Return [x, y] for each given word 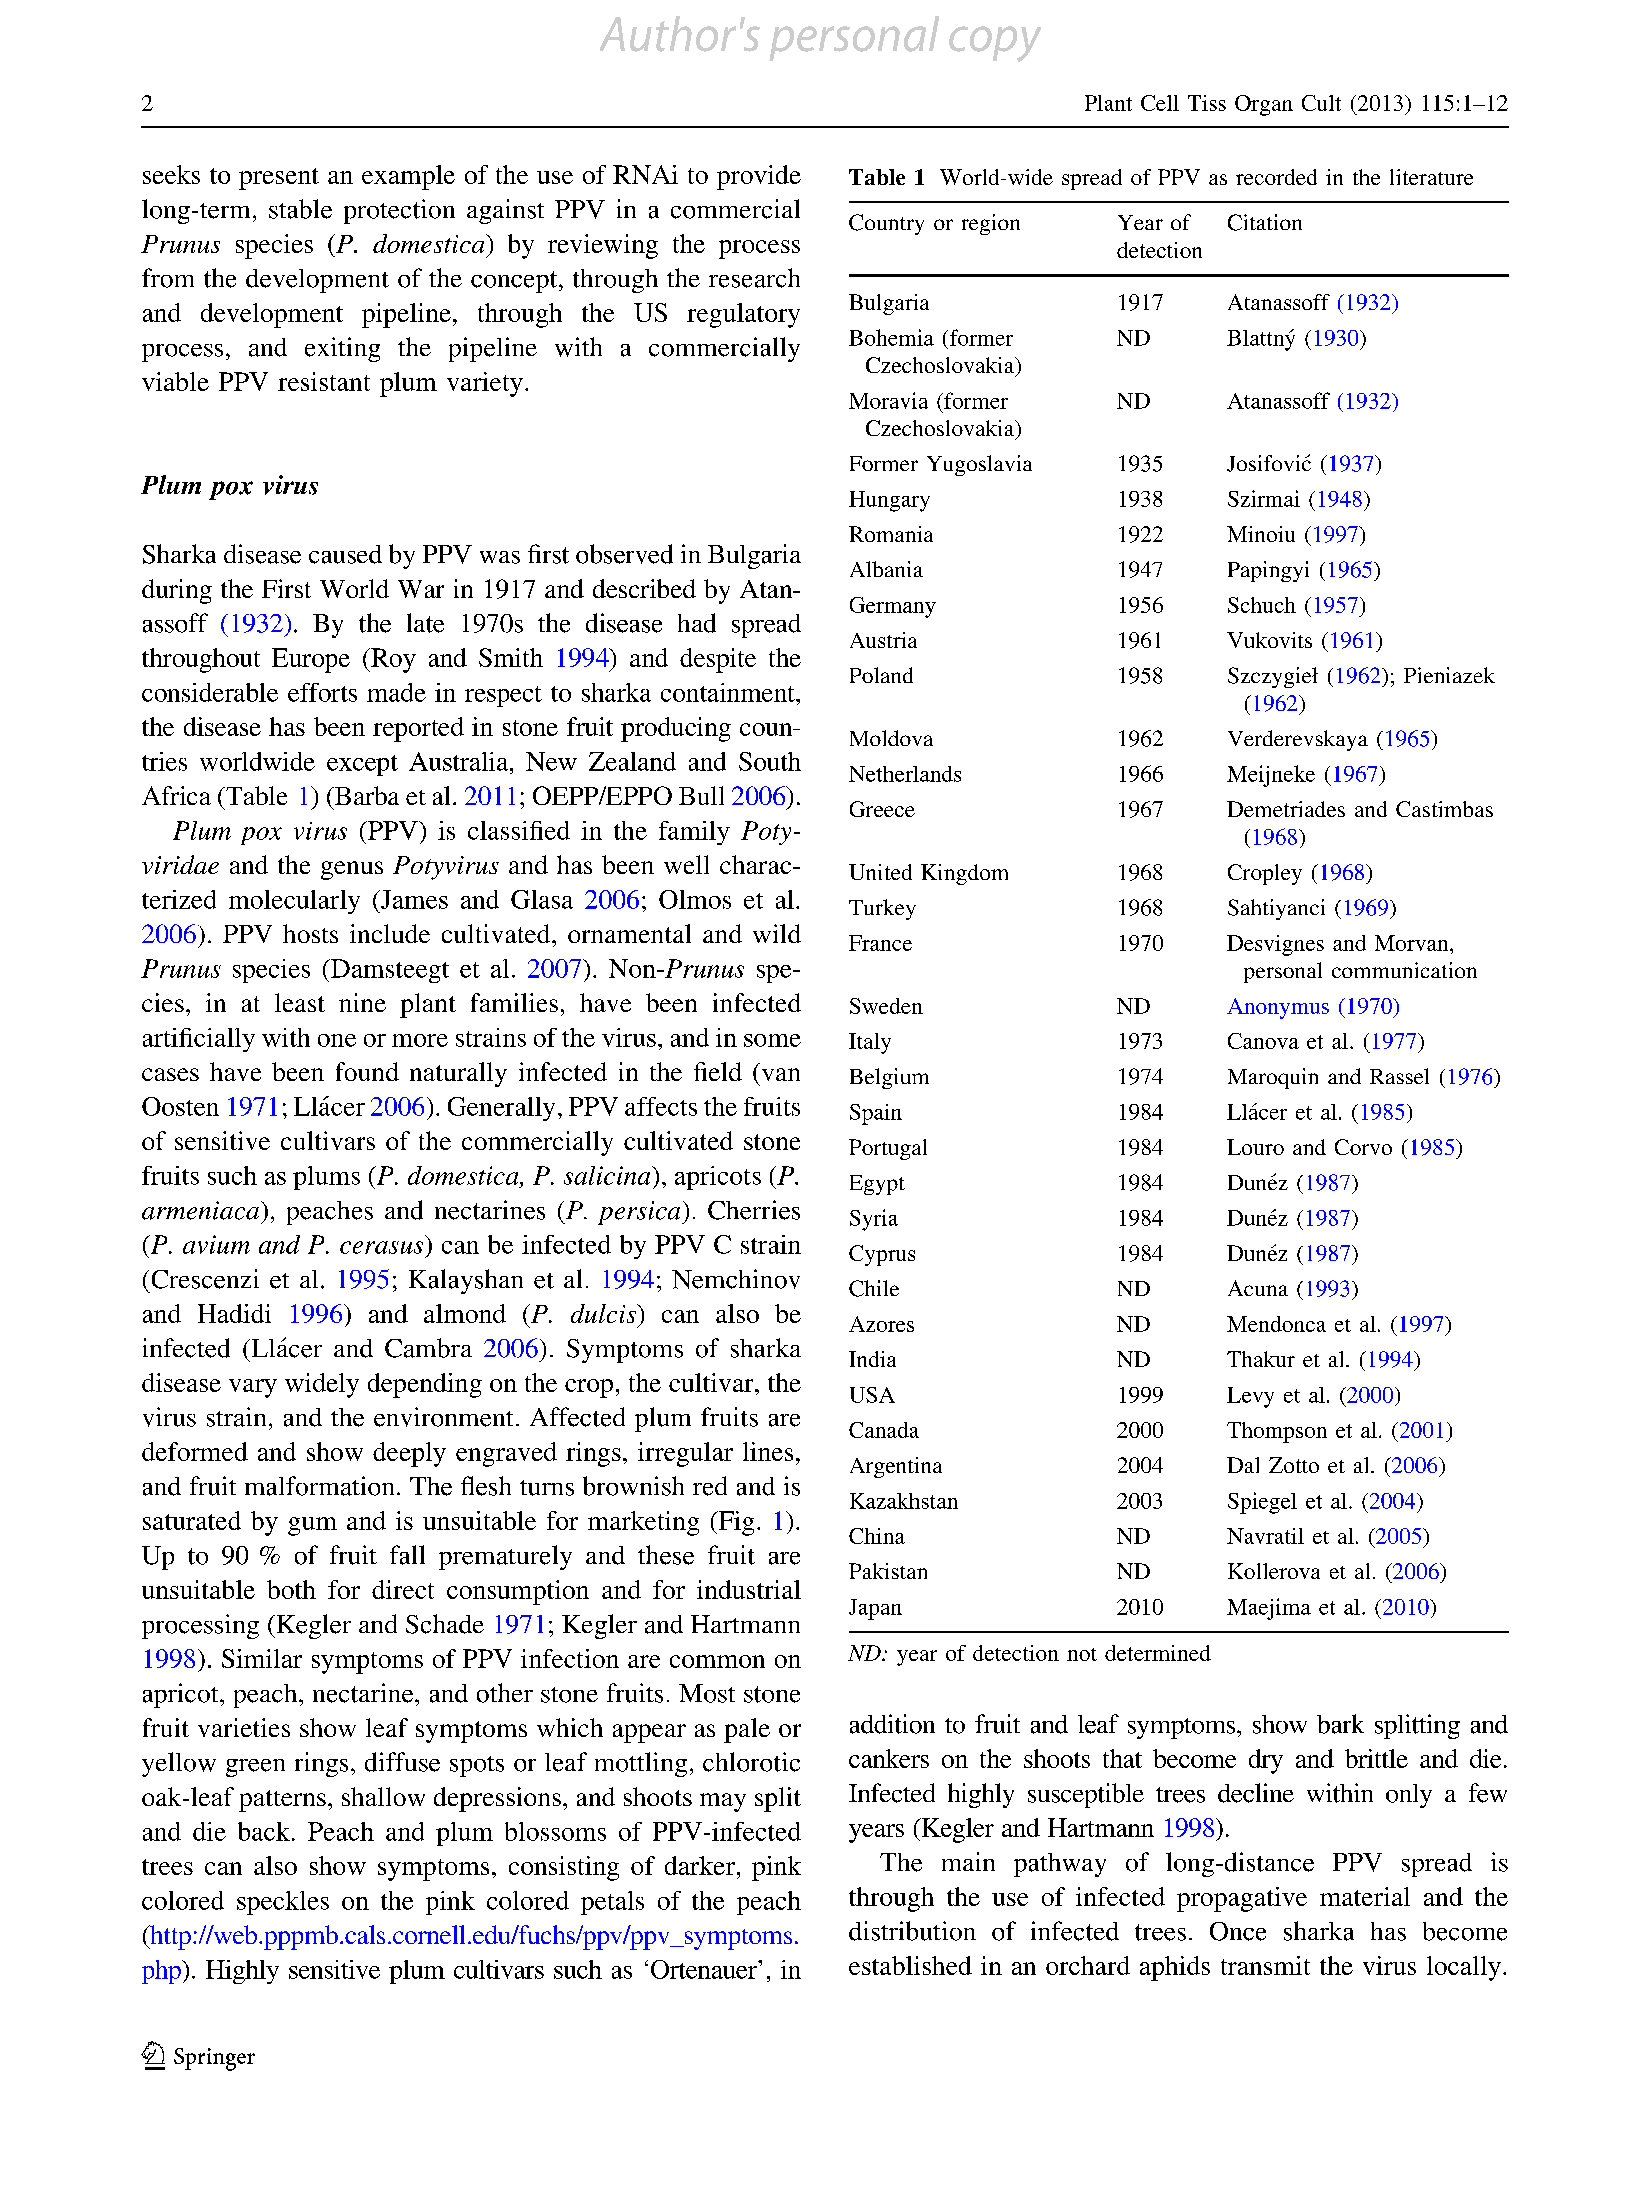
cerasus [381, 1247]
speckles [283, 1903]
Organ [1264, 105]
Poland [881, 675]
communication [1404, 970]
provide [759, 177]
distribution [912, 1931]
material [1365, 1896]
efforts [322, 692]
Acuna [1258, 1288]
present [279, 179]
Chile [874, 1288]
